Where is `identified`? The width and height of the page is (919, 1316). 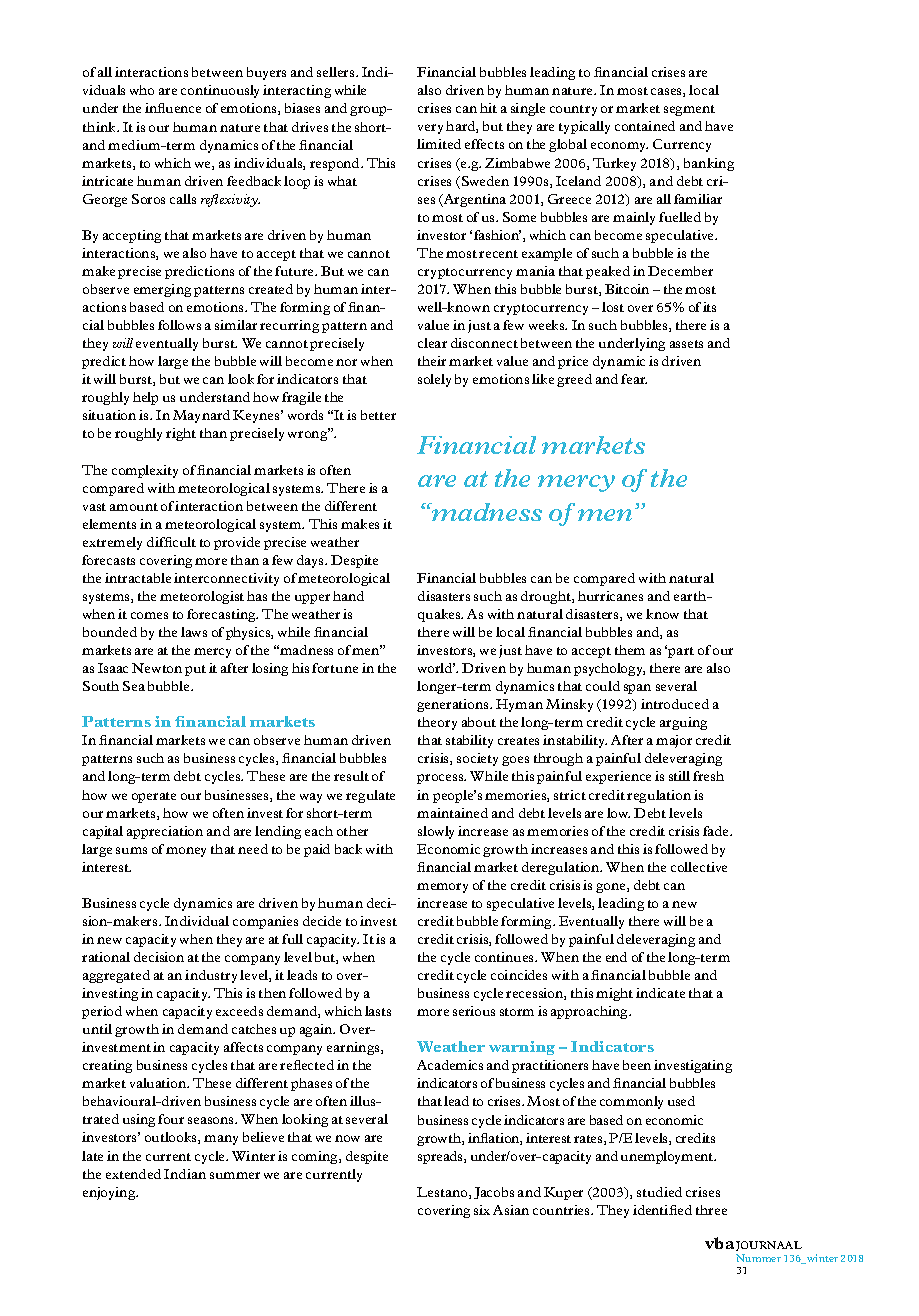 identified is located at coordinates (662, 1210).
